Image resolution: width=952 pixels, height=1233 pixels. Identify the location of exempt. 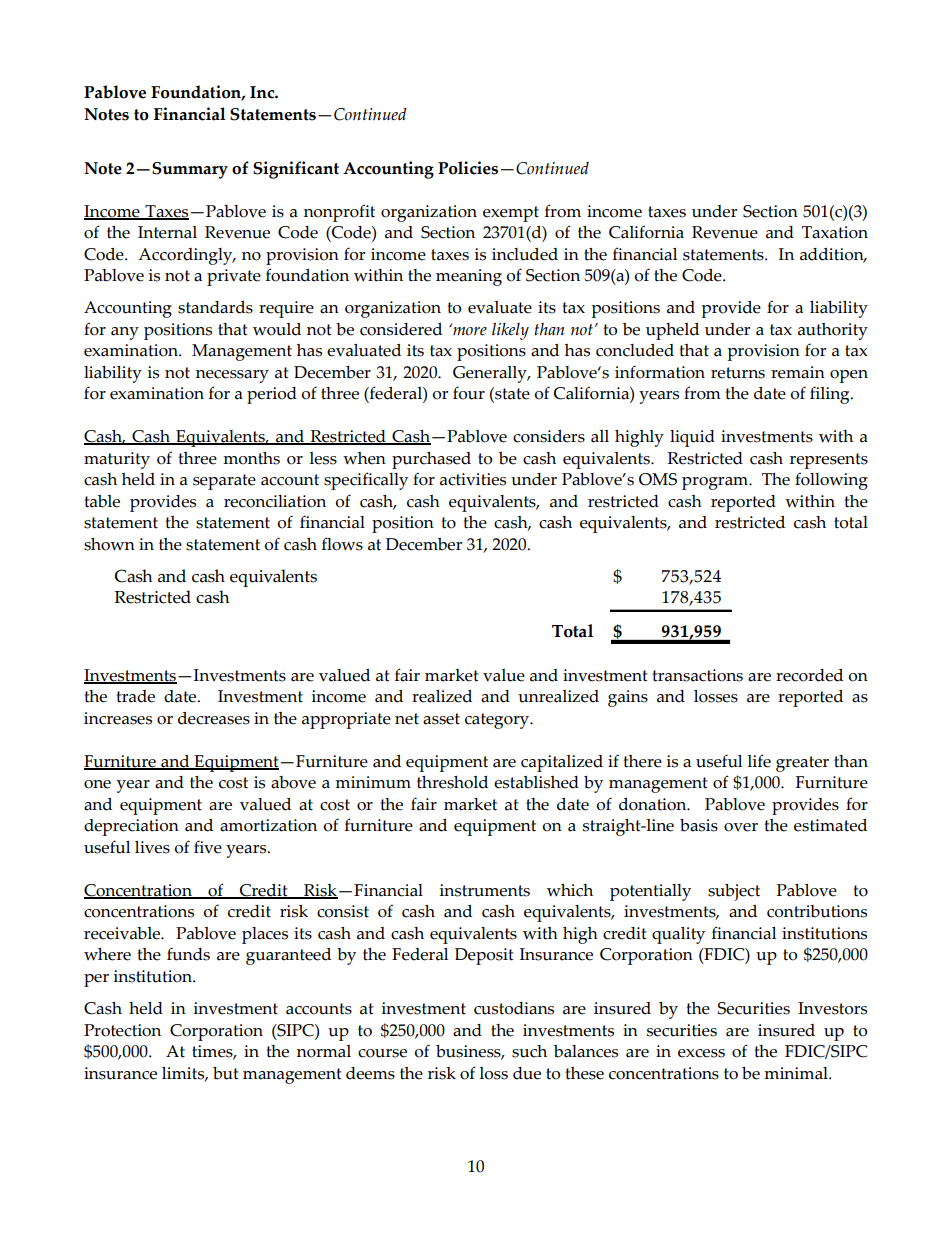
(511, 214).
